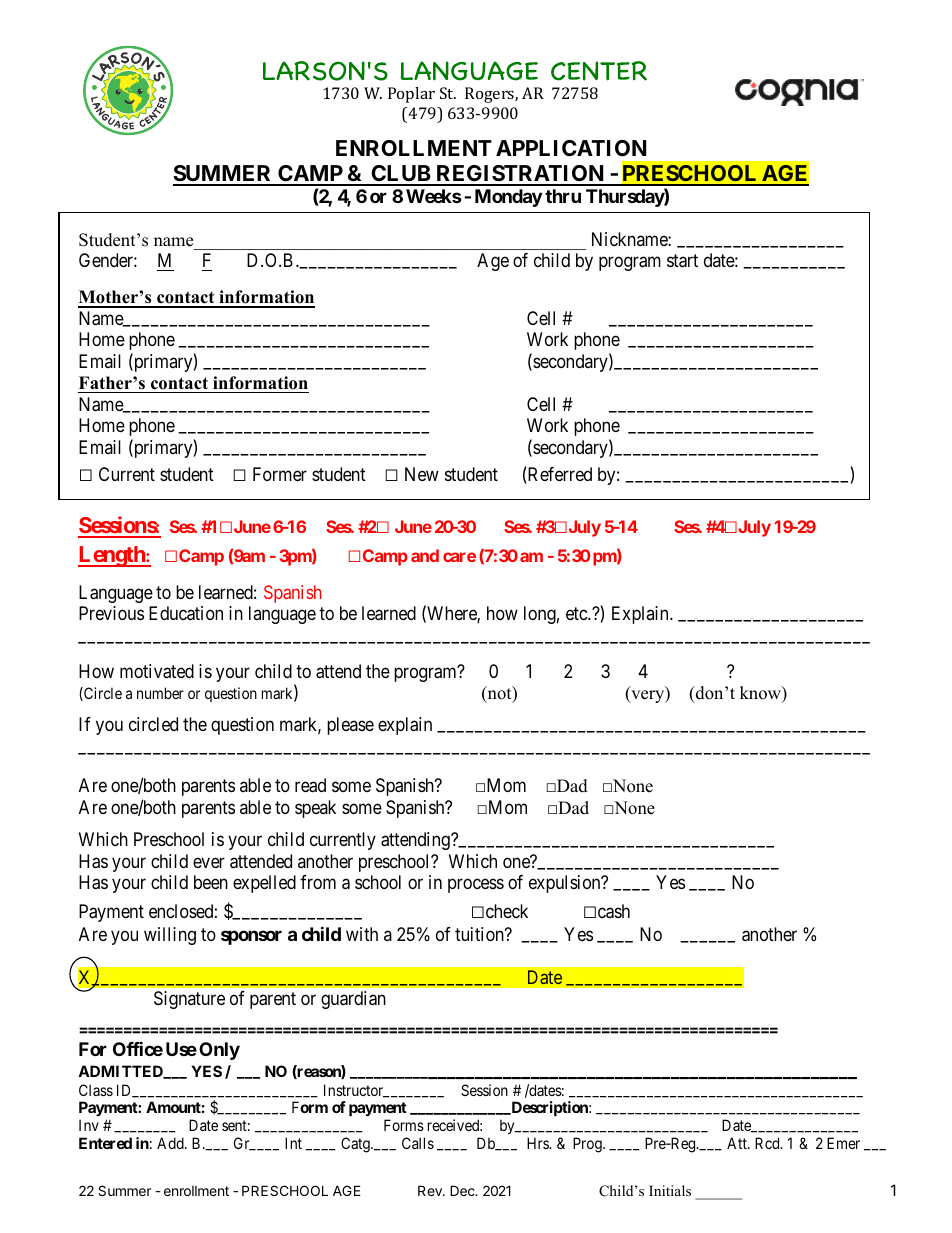 The width and height of the document is (952, 1233). What do you see at coordinates (648, 696) in the document?
I see `very` at bounding box center [648, 696].
